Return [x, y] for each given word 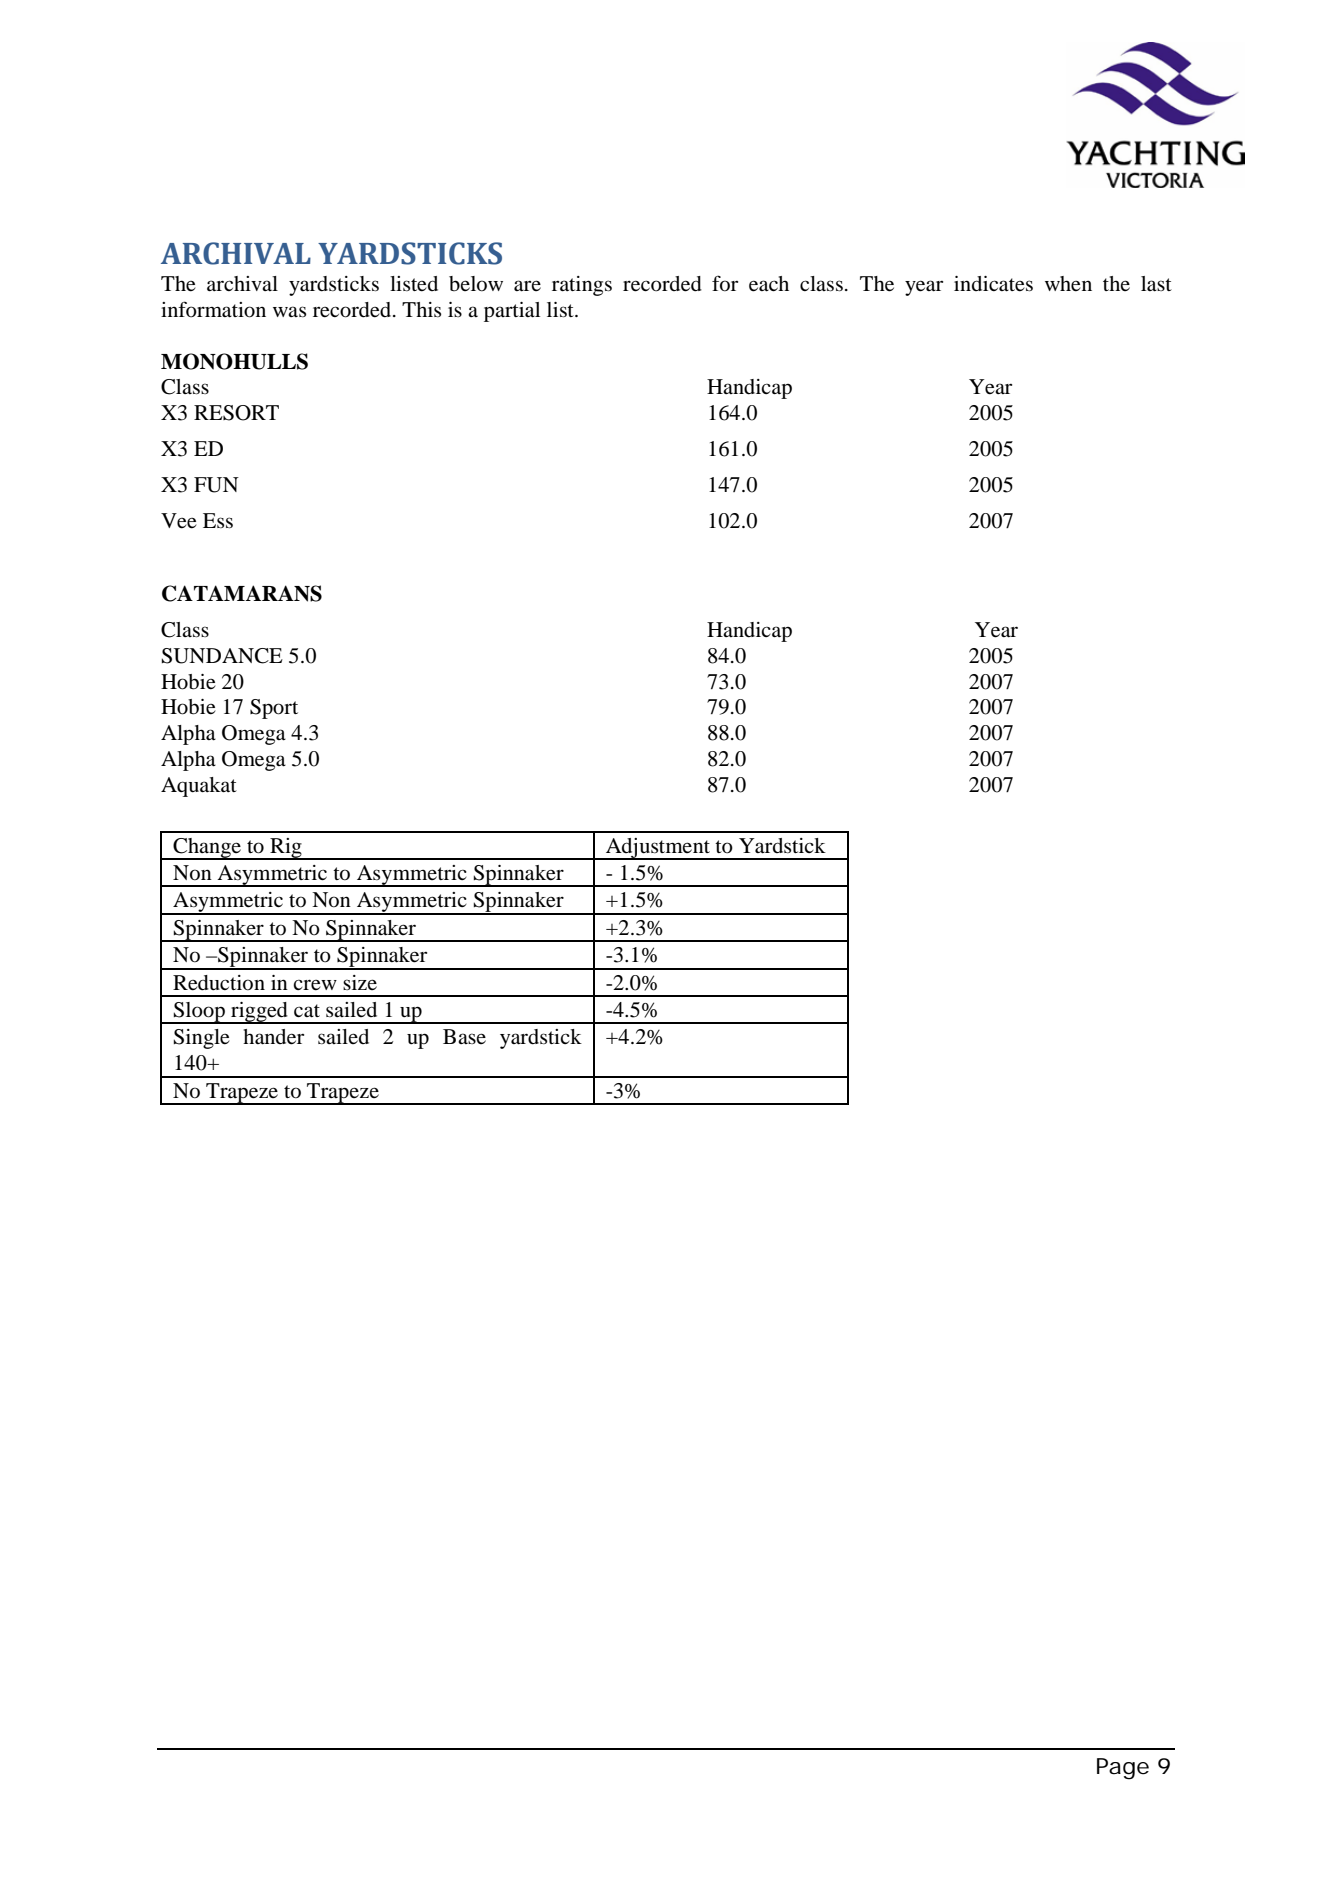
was [289, 311]
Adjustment [658, 849]
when [1068, 284]
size [360, 982]
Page [1123, 1769]
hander [273, 1037]
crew [315, 985]
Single [202, 1039]
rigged [259, 1013]
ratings [582, 286]
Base [464, 1036]
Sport [274, 709]
